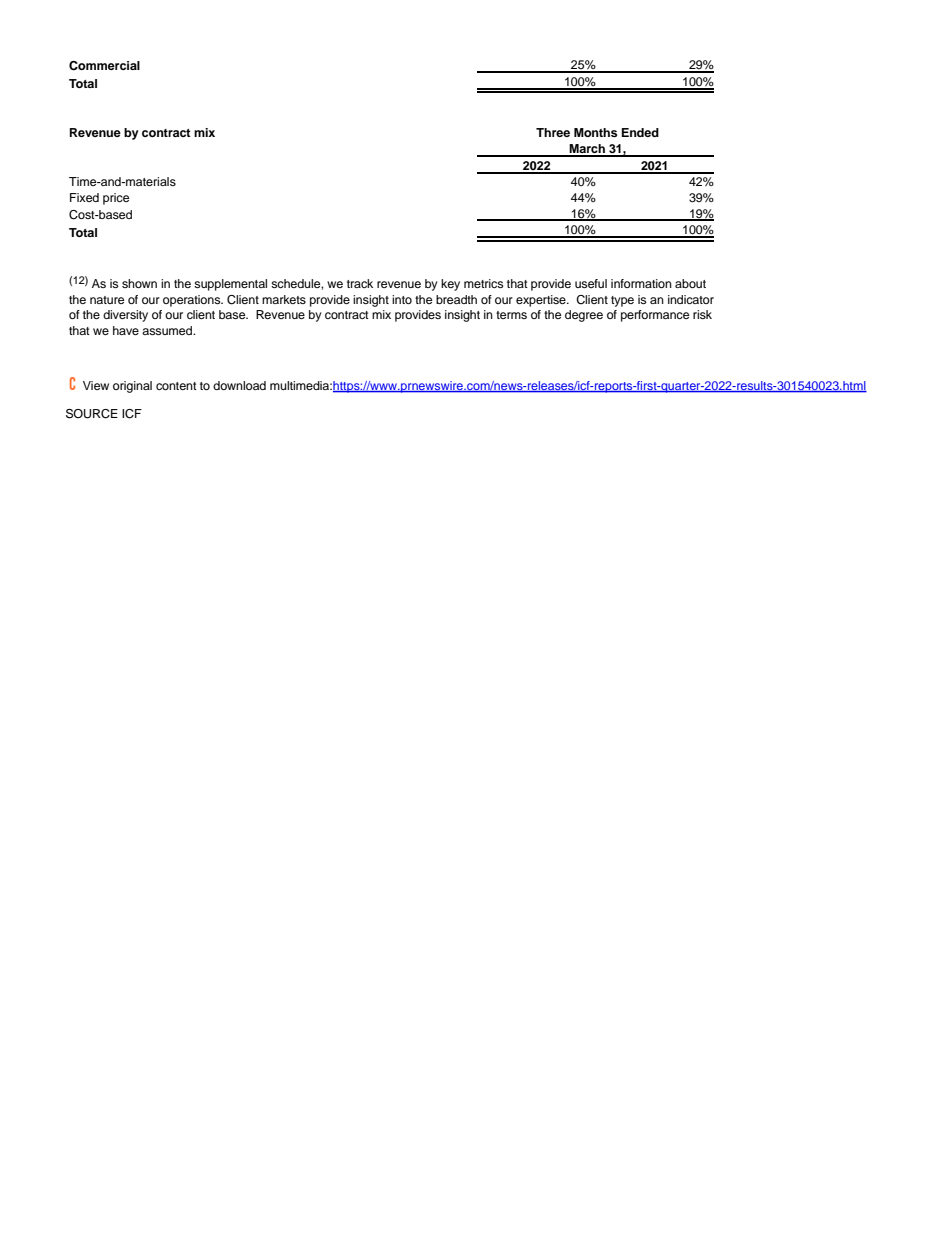 The image size is (952, 1233). I want to click on Commercial, so click(104, 66).
